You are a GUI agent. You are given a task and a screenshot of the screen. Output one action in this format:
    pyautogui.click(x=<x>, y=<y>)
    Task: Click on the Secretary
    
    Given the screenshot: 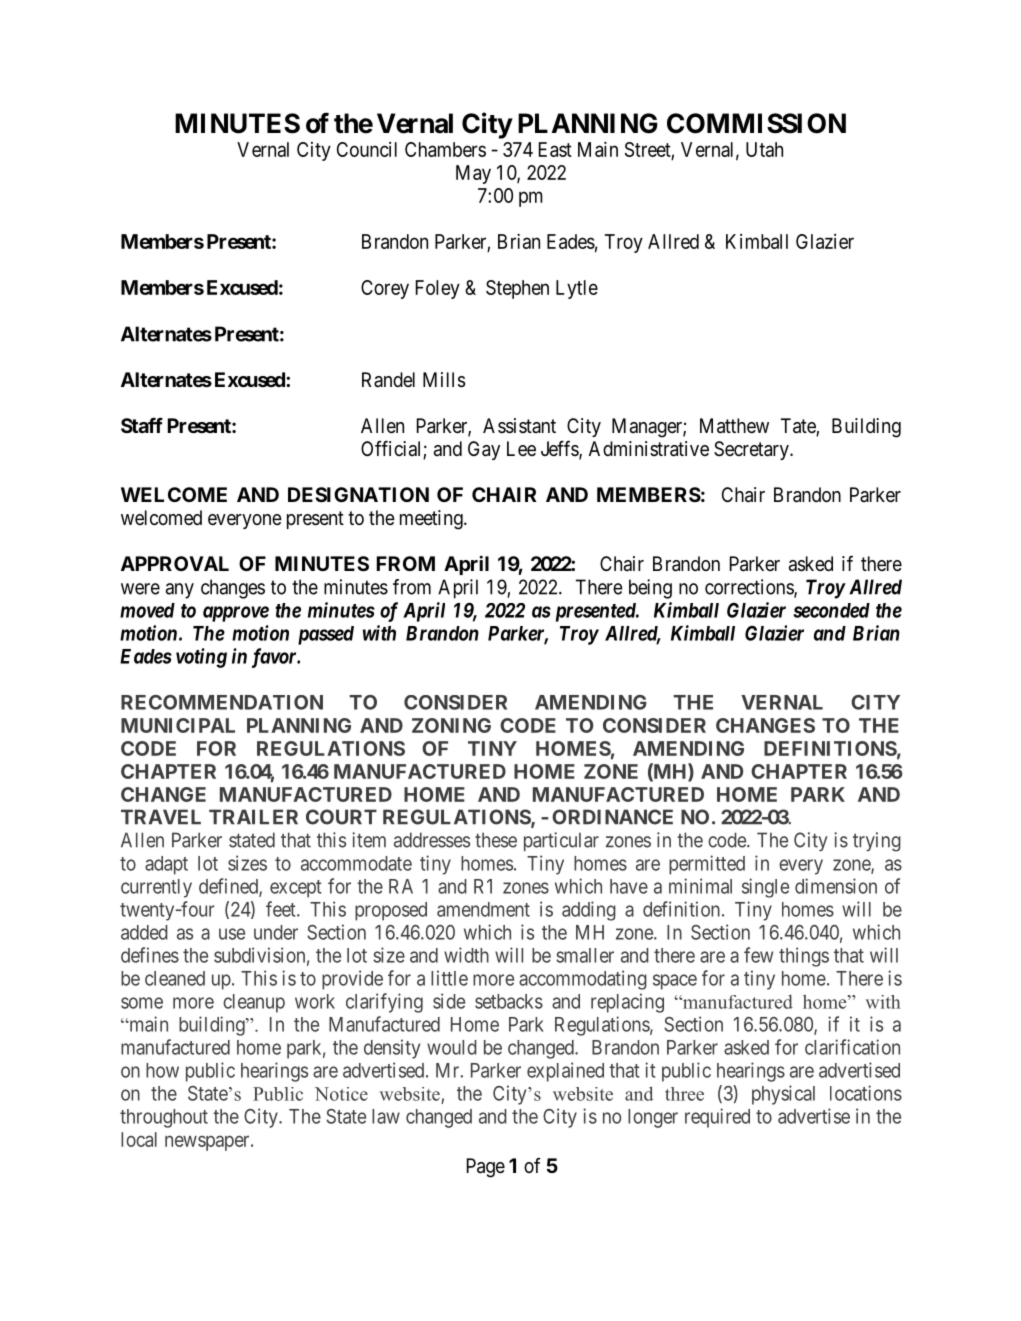 What is the action you would take?
    pyautogui.click(x=752, y=450)
